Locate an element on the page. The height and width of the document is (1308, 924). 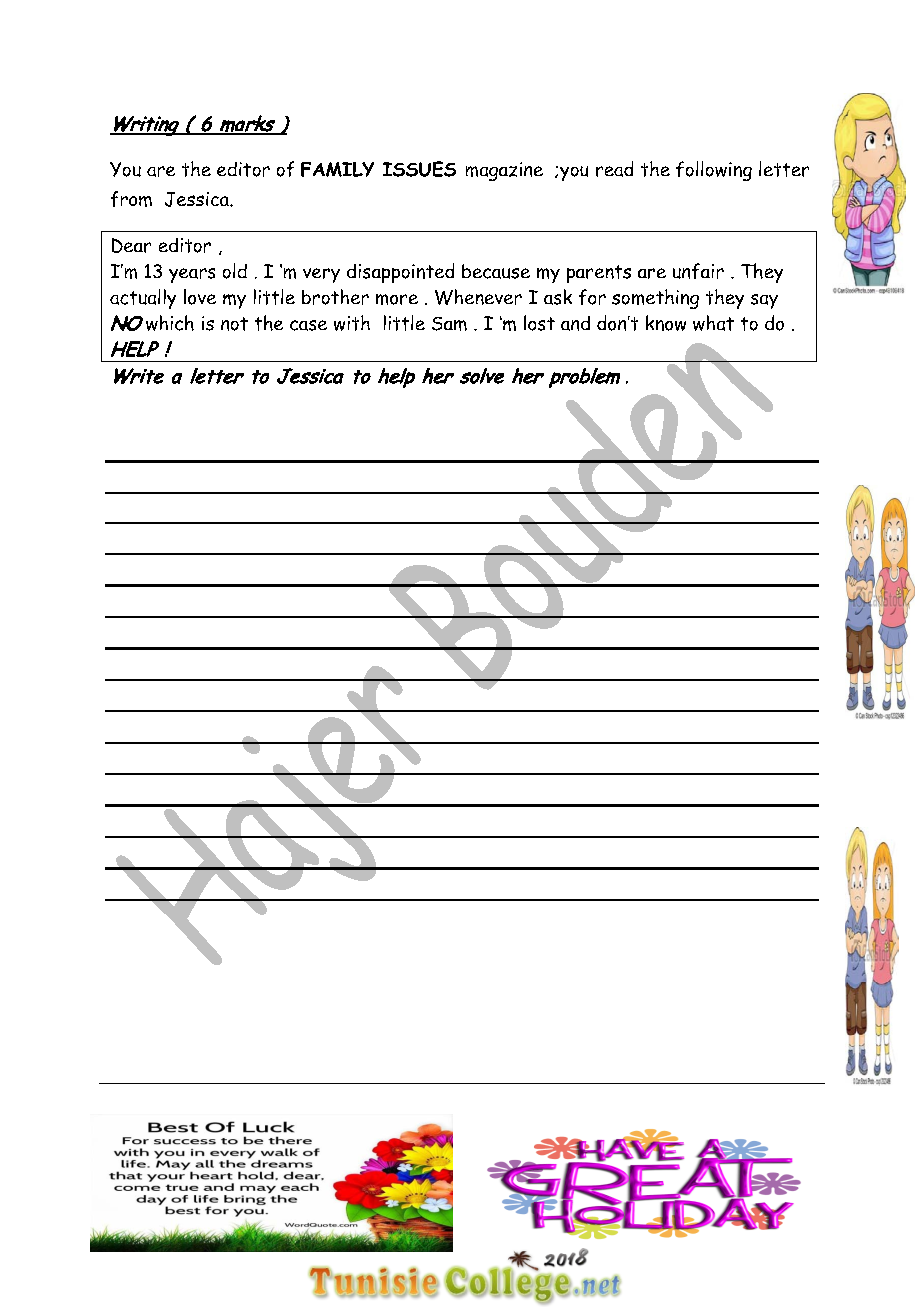
unfair is located at coordinates (698, 271).
